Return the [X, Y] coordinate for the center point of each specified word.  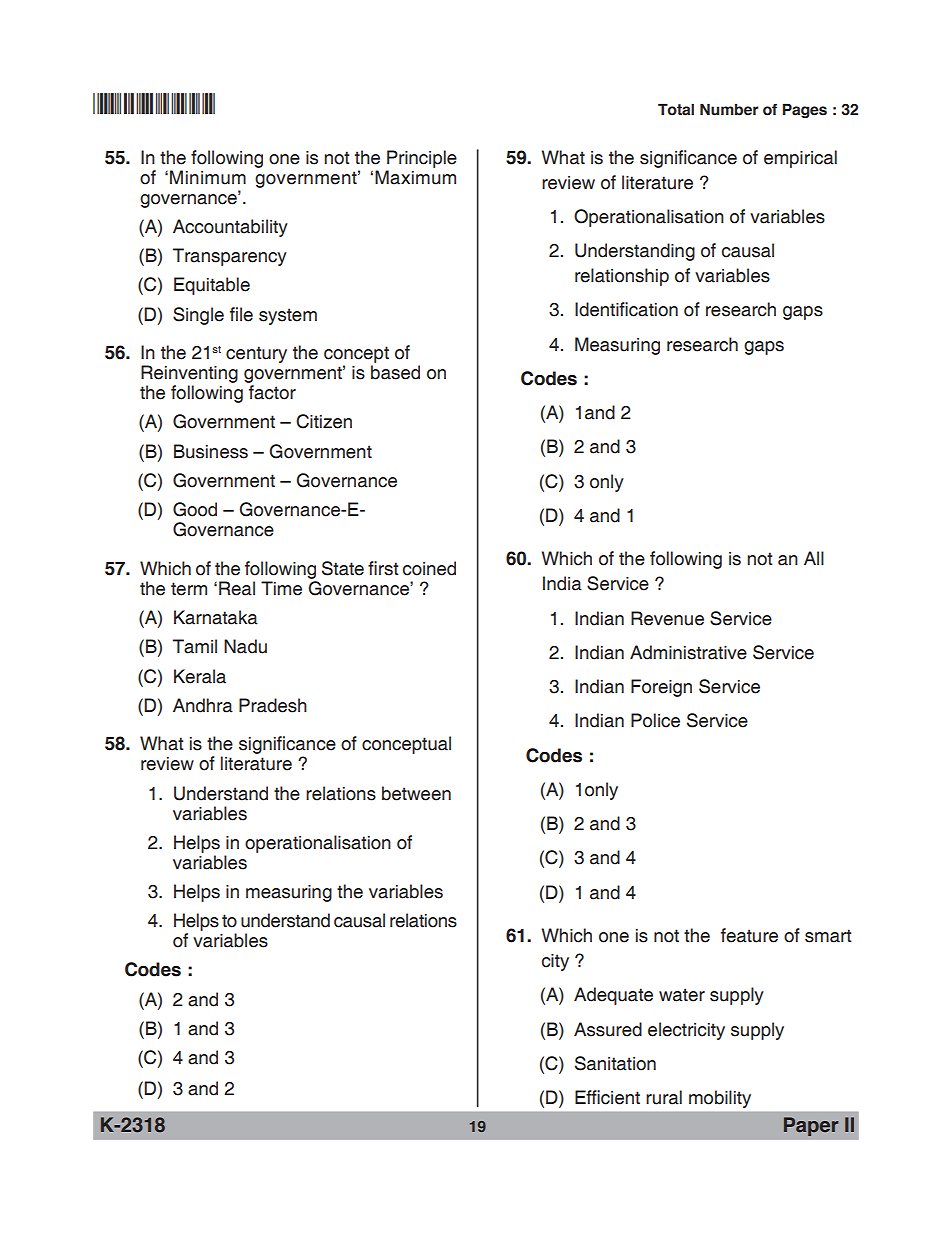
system [288, 316]
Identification [626, 309]
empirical [800, 159]
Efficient [607, 1097]
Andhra [203, 705]
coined [429, 568]
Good [195, 509]
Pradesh [273, 705]
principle [422, 159]
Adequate [613, 996]
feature [749, 935]
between [416, 793]
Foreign [661, 688]
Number [729, 109]
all [814, 558]
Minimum [208, 177]
